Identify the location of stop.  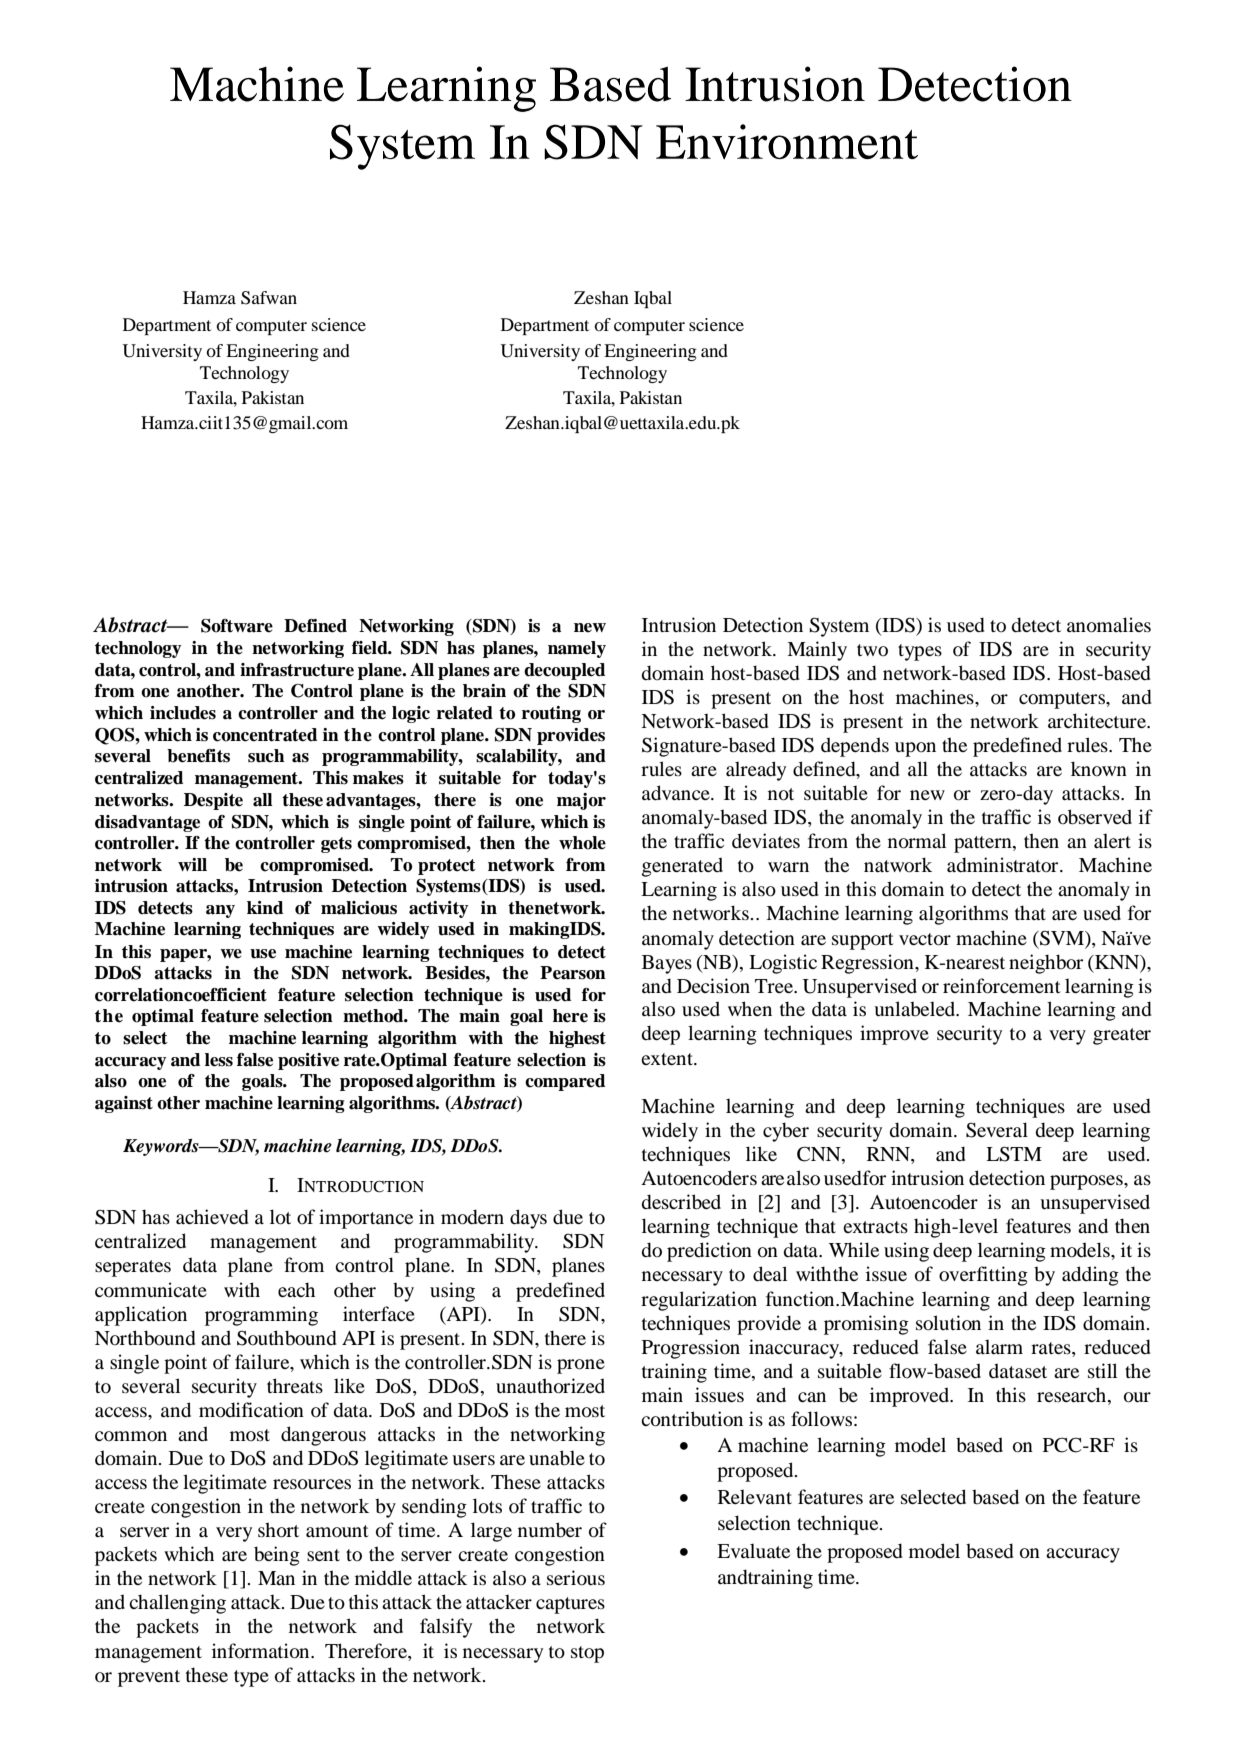
(587, 1654).
